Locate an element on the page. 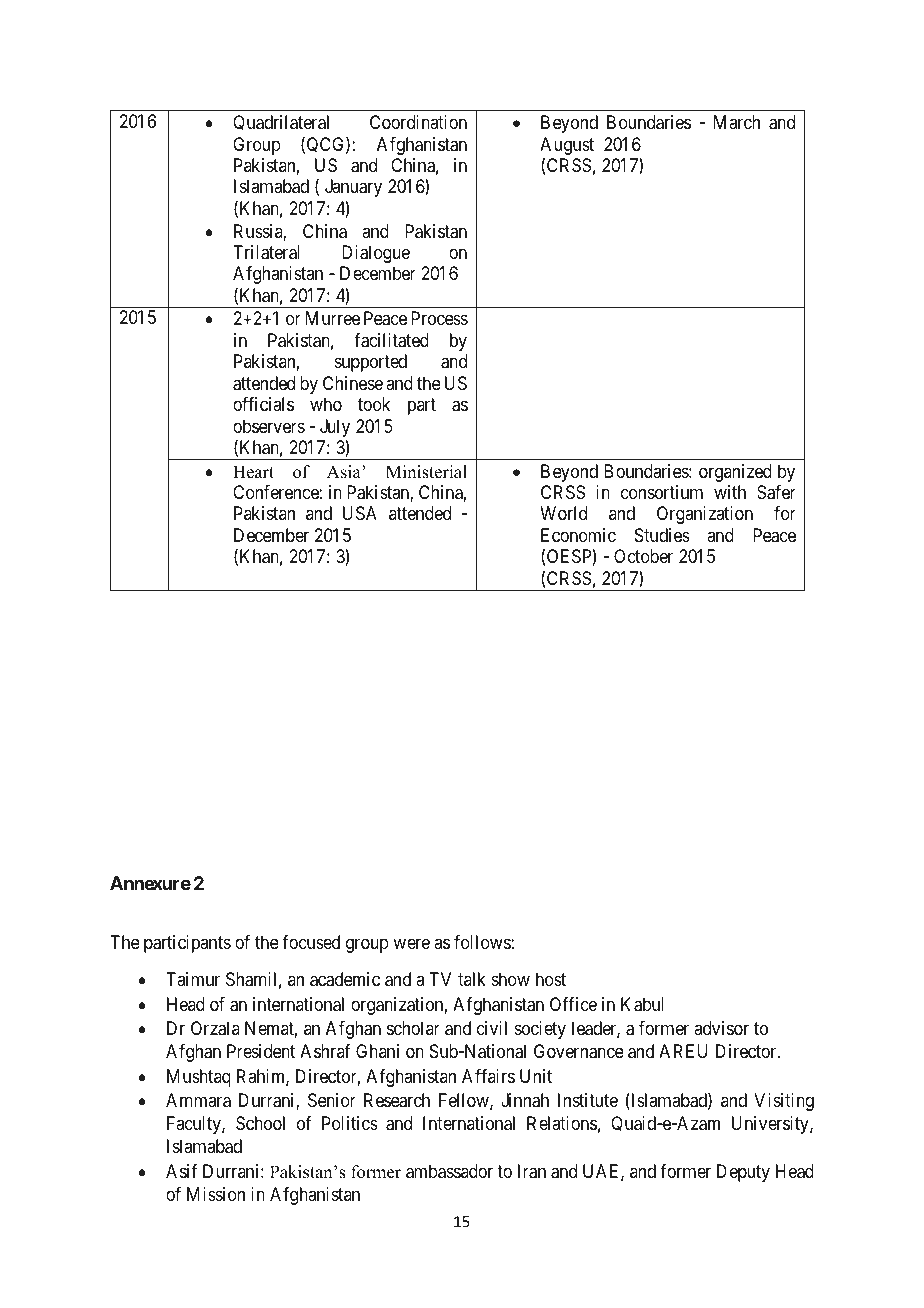 This document has width=924, height=1308. Quadrilateral is located at coordinates (281, 123).
